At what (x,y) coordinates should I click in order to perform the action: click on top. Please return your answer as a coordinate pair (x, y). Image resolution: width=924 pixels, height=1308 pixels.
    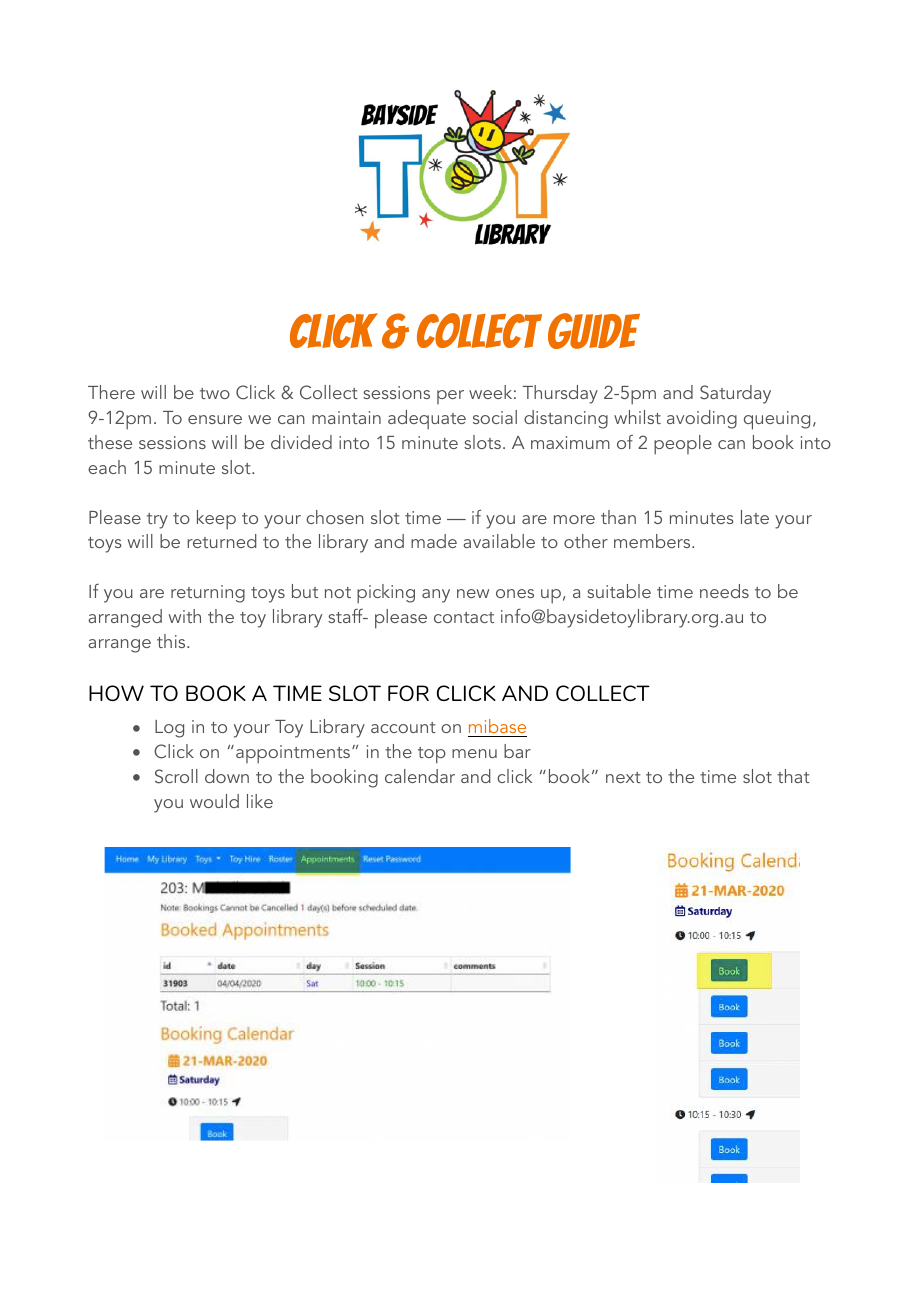
    Looking at the image, I should click on (432, 755).
